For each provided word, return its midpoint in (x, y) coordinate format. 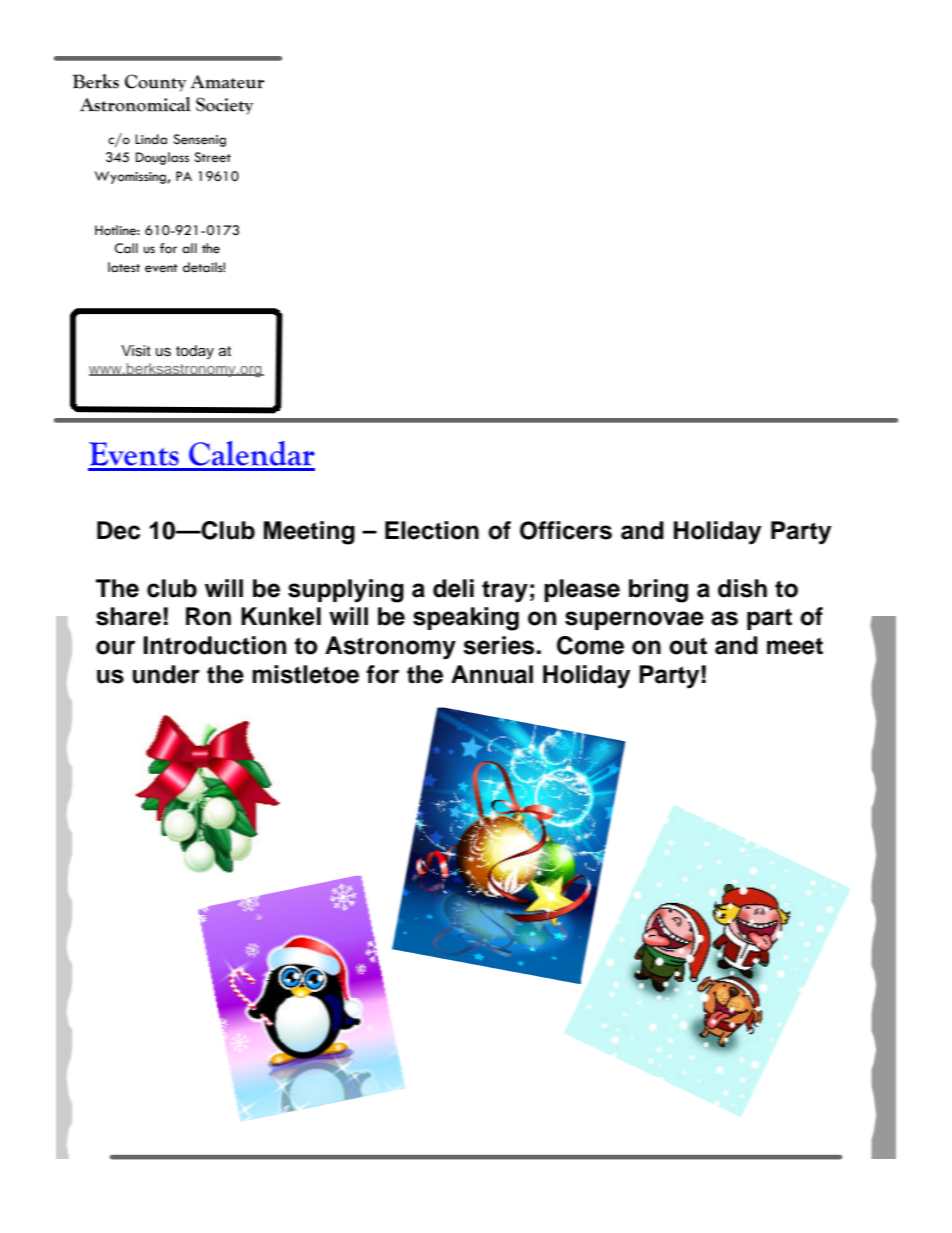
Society (224, 106)
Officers (566, 530)
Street (213, 157)
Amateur (228, 82)
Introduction (214, 645)
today (195, 352)
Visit (136, 351)
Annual (492, 674)
